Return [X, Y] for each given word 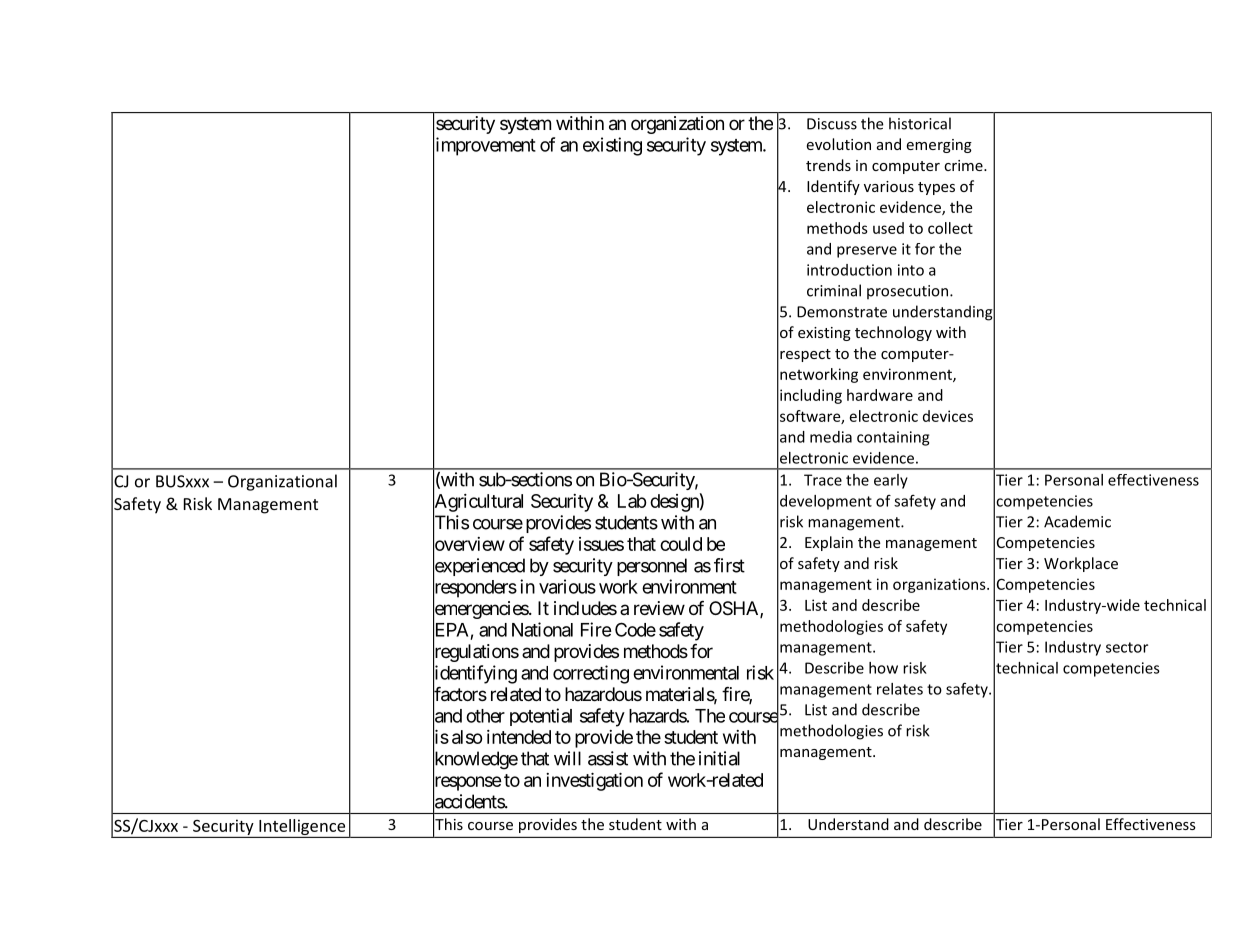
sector [1127, 647]
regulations [476, 654]
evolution [838, 144]
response [467, 784]
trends [828, 165]
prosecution [907, 292]
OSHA [735, 609]
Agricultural [478, 503]
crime [964, 165]
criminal [834, 290]
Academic [1077, 521]
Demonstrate [842, 312]
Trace [823, 480]
